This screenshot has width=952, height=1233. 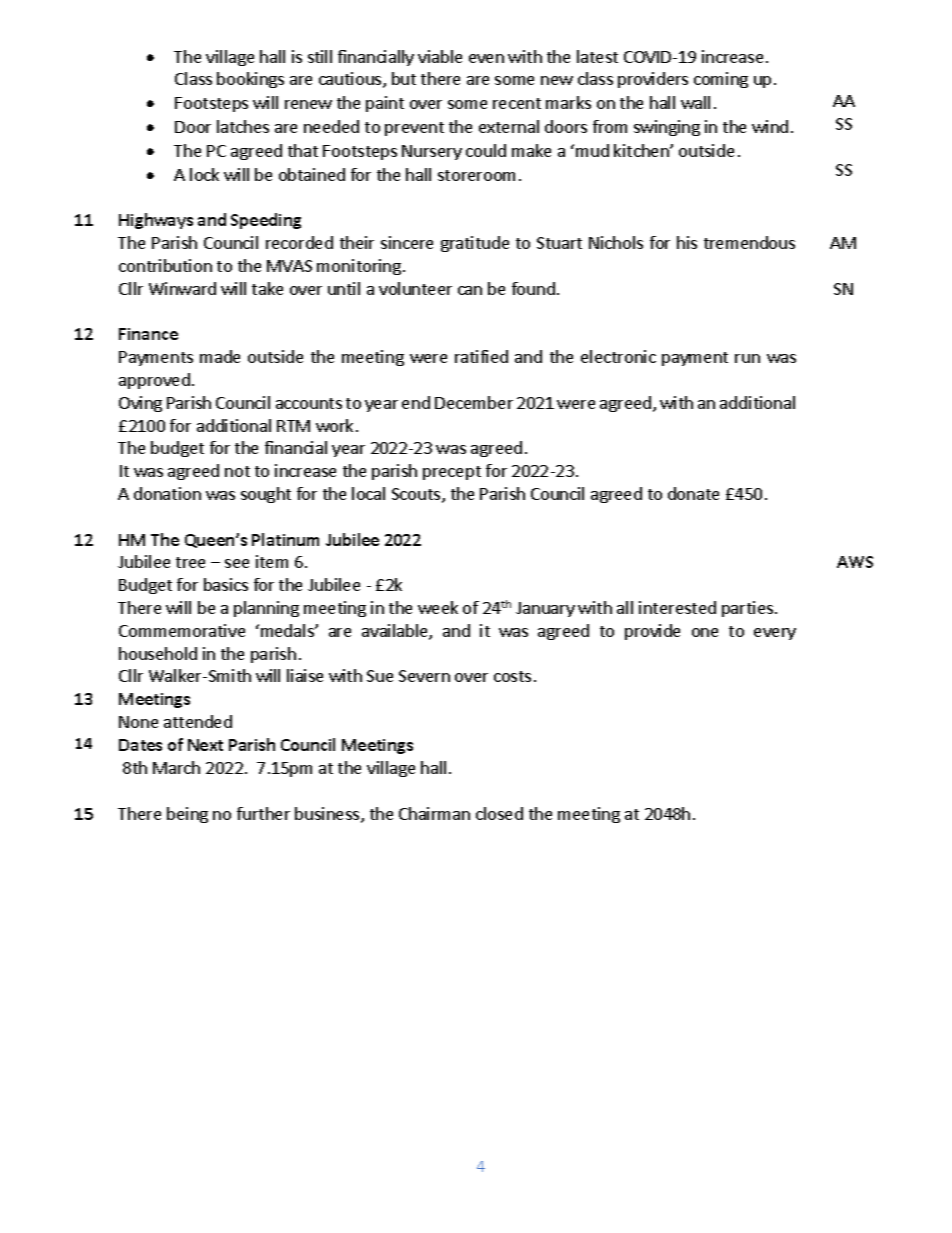 What do you see at coordinates (267, 288) in the screenshot?
I see `take` at bounding box center [267, 288].
